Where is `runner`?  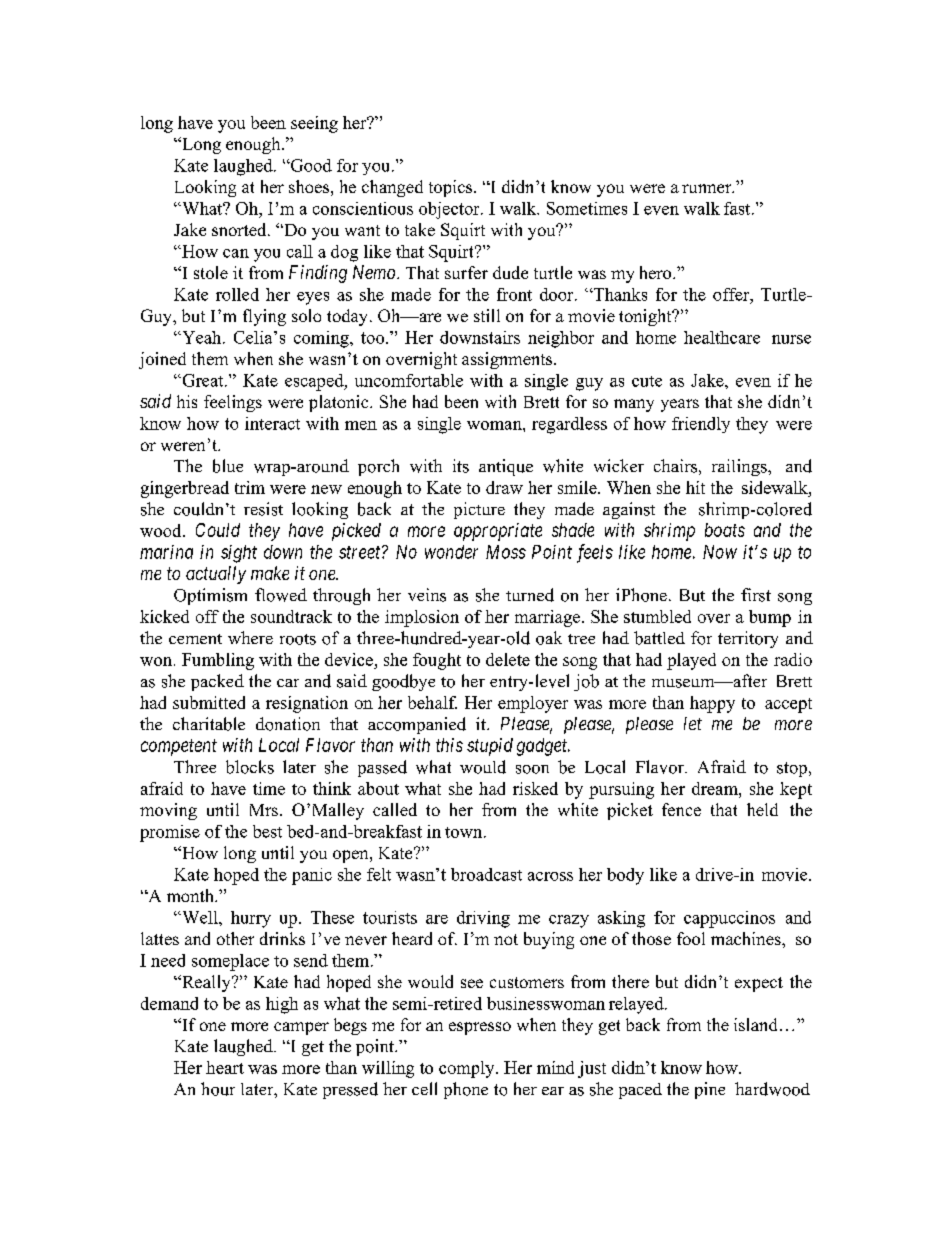
runner is located at coordinates (708, 188).
